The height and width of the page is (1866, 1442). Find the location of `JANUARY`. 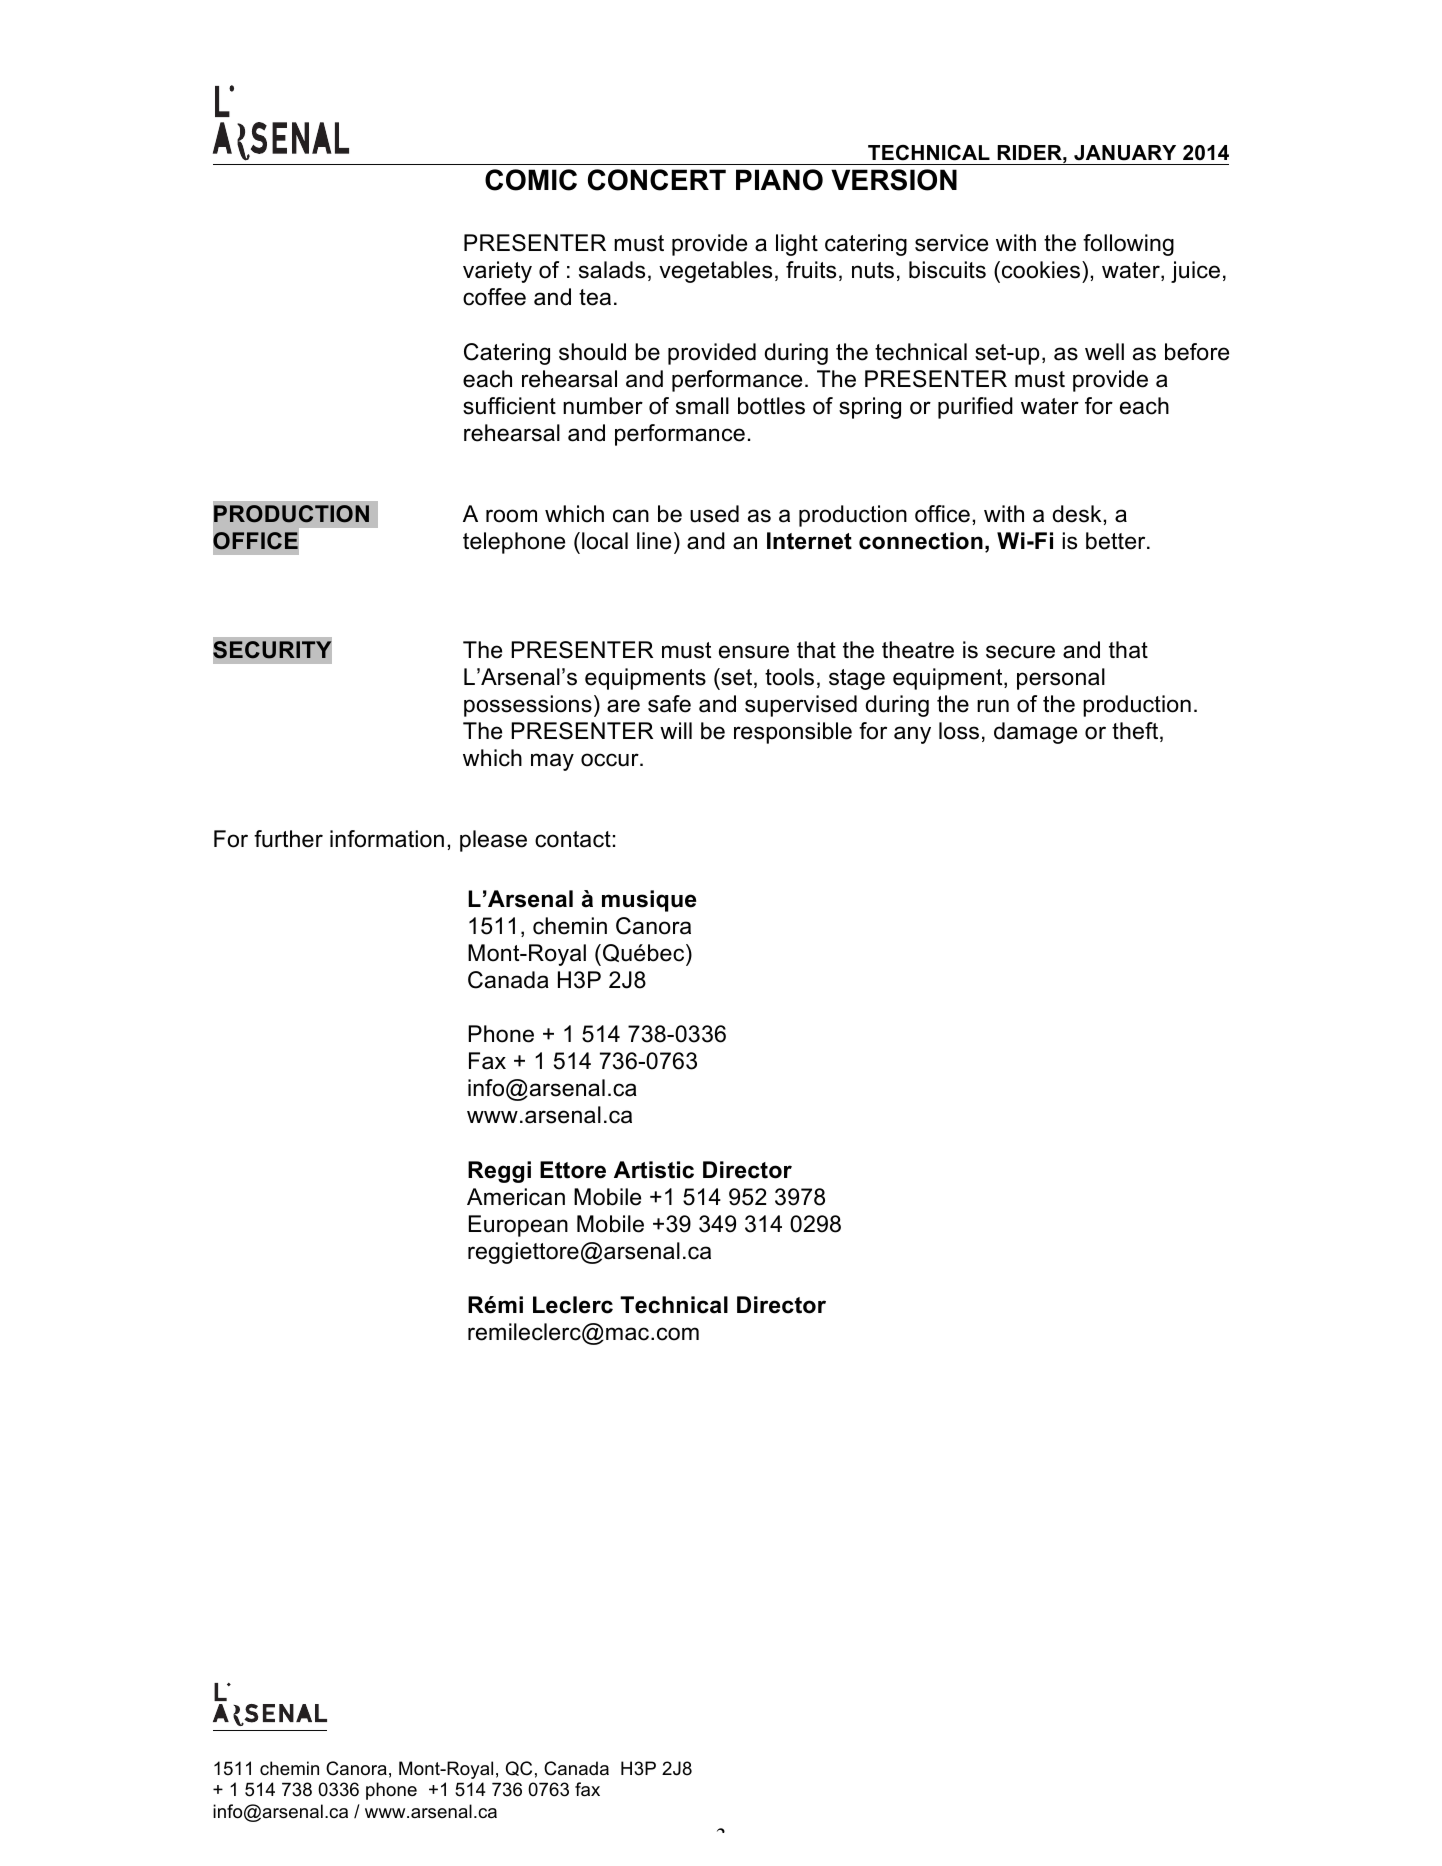

JANUARY is located at coordinates (1125, 153).
